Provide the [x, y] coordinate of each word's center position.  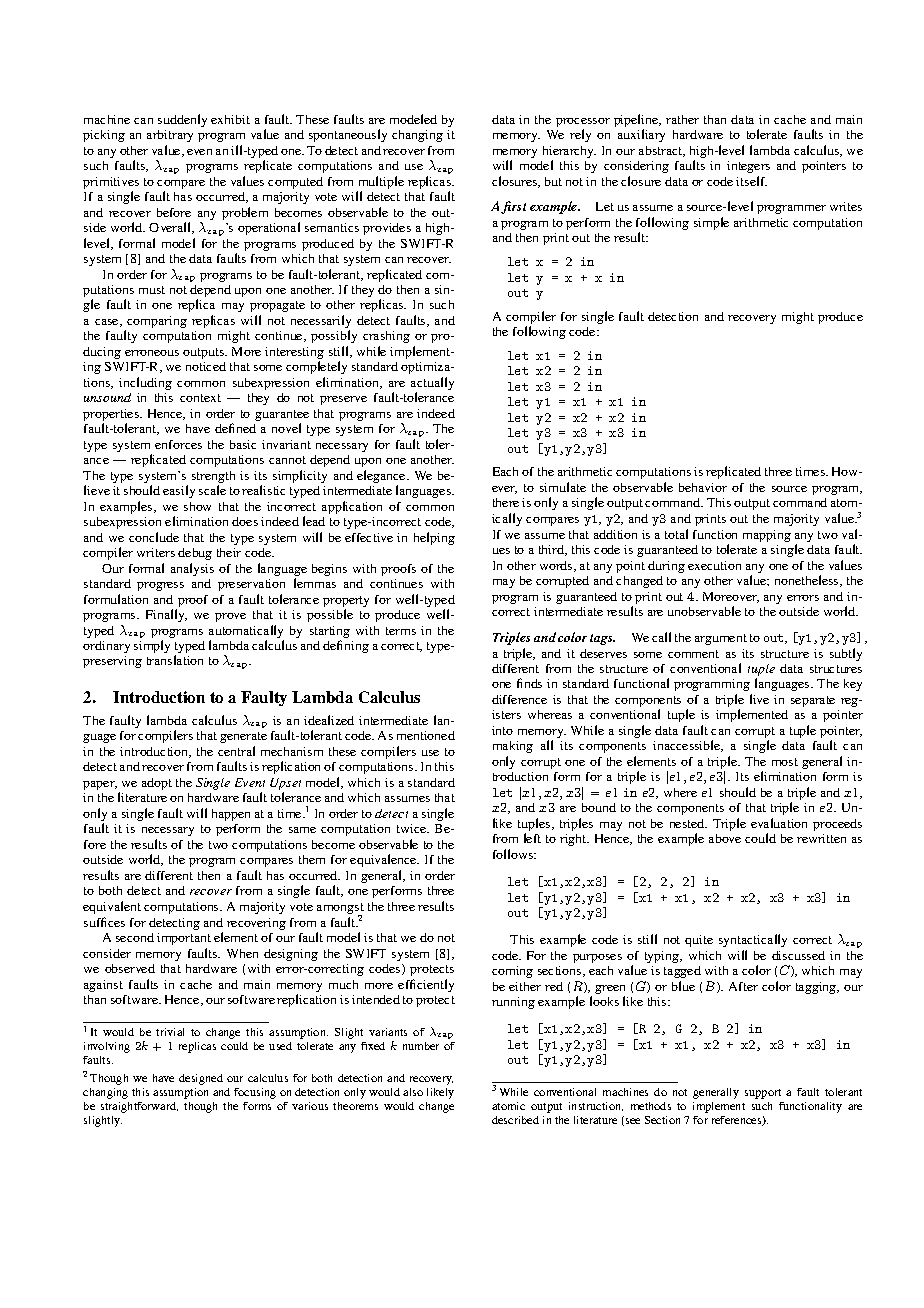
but [553, 181]
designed [201, 1079]
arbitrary [170, 136]
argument [721, 639]
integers [748, 167]
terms [401, 631]
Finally [166, 615]
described [515, 1120]
